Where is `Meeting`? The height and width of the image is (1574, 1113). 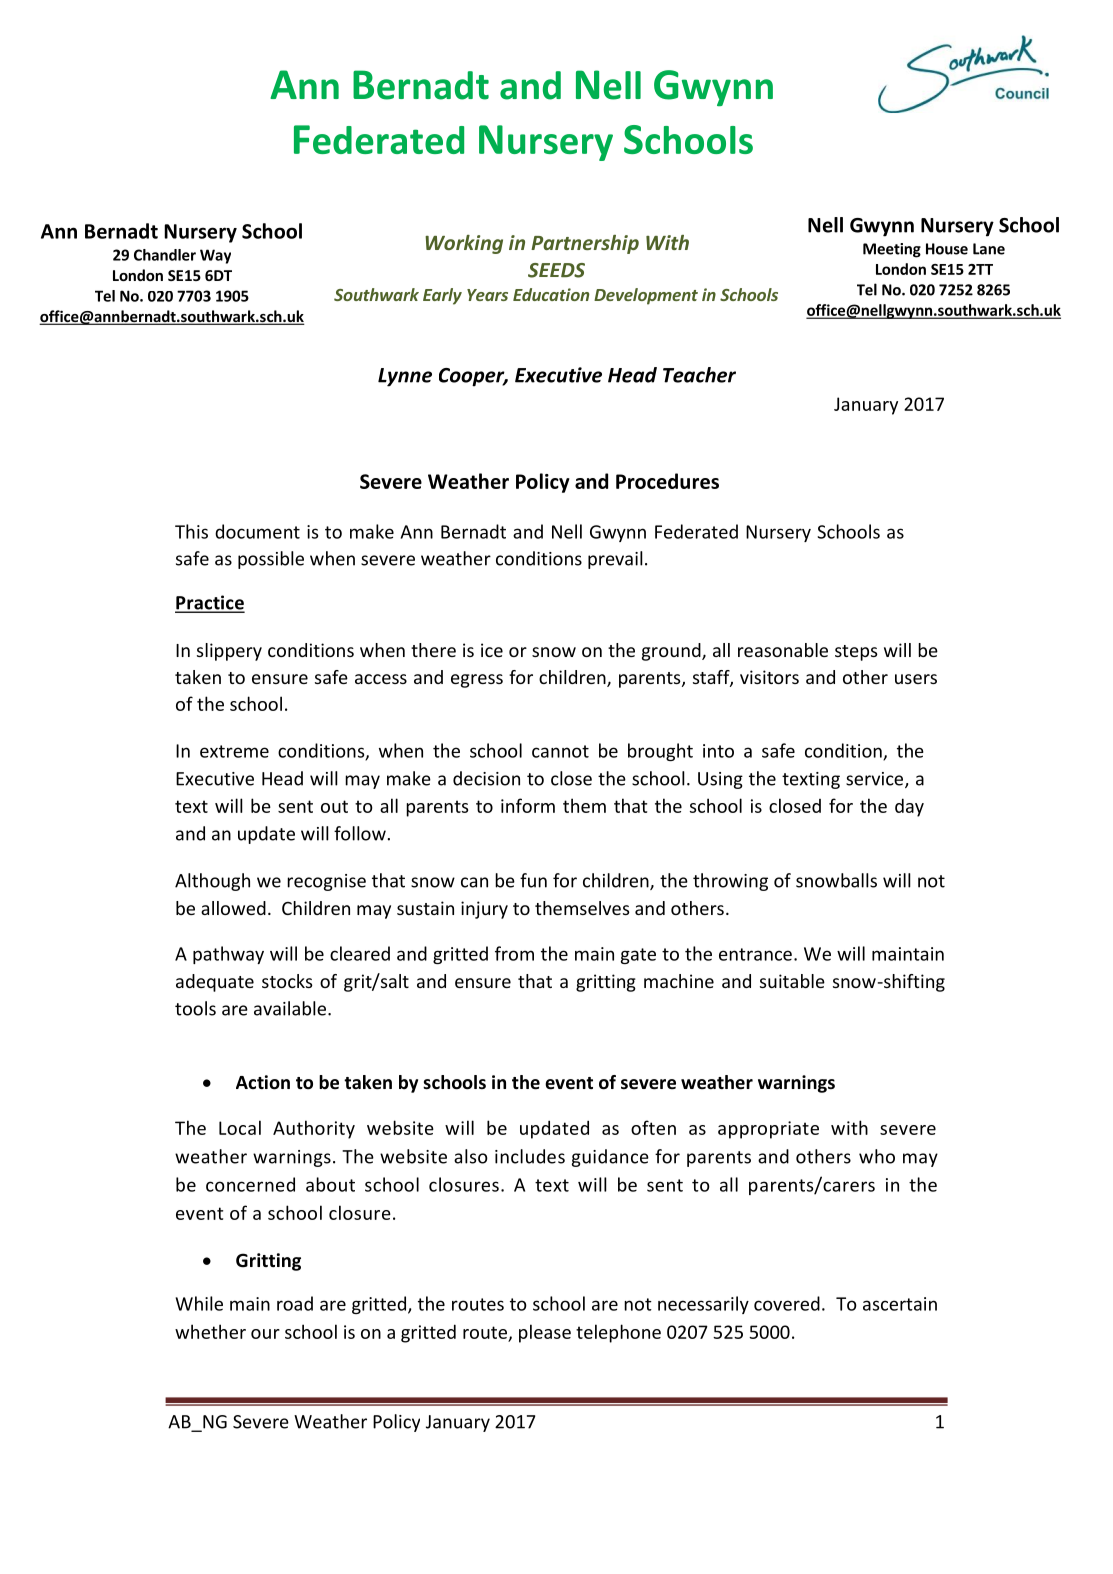 Meeting is located at coordinates (892, 250).
